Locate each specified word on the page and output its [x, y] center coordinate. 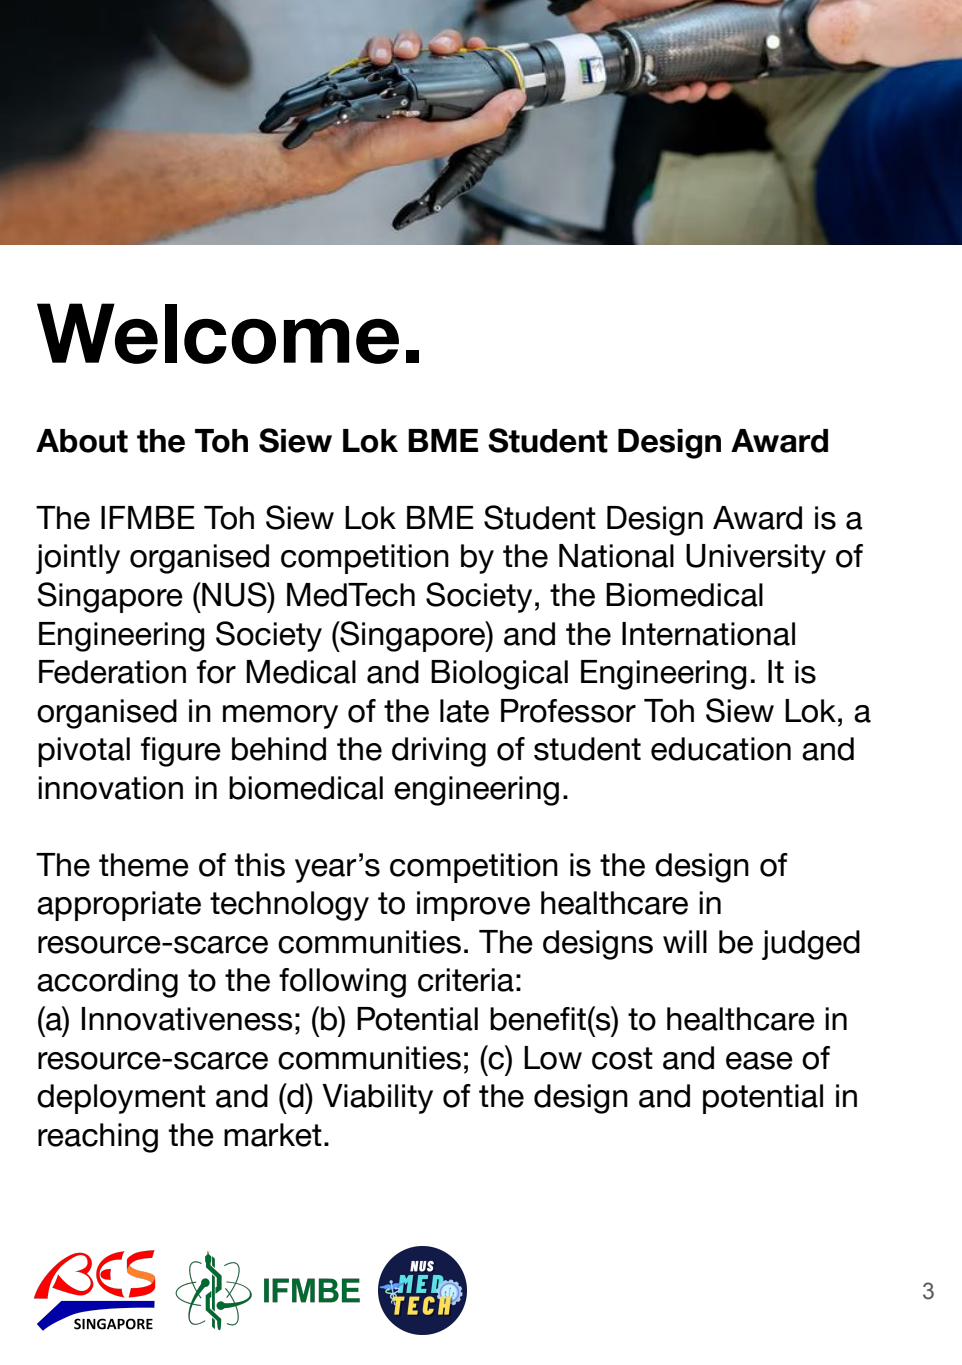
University [756, 559]
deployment [121, 1099]
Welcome [218, 333]
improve [473, 906]
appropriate [119, 906]
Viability [377, 1099]
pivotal [84, 752]
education [721, 749]
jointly [78, 559]
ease [759, 1061]
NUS [234, 594]
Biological [499, 675]
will [685, 941]
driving [439, 752]
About [82, 441]
